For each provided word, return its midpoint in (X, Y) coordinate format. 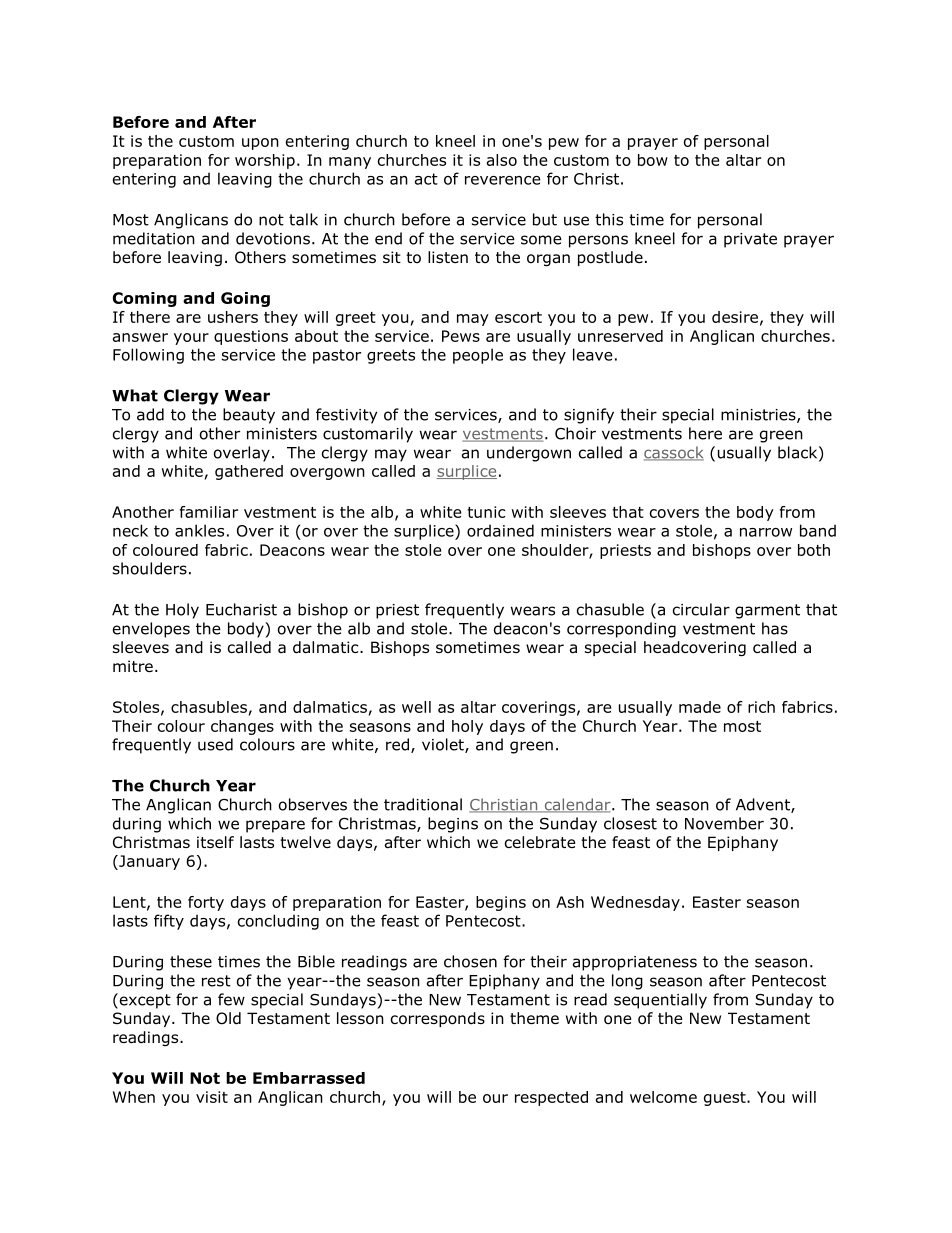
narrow (766, 532)
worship (265, 161)
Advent (764, 805)
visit (212, 1097)
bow (653, 160)
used (215, 744)
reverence (503, 180)
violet (444, 745)
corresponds (438, 1019)
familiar (209, 512)
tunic (486, 512)
